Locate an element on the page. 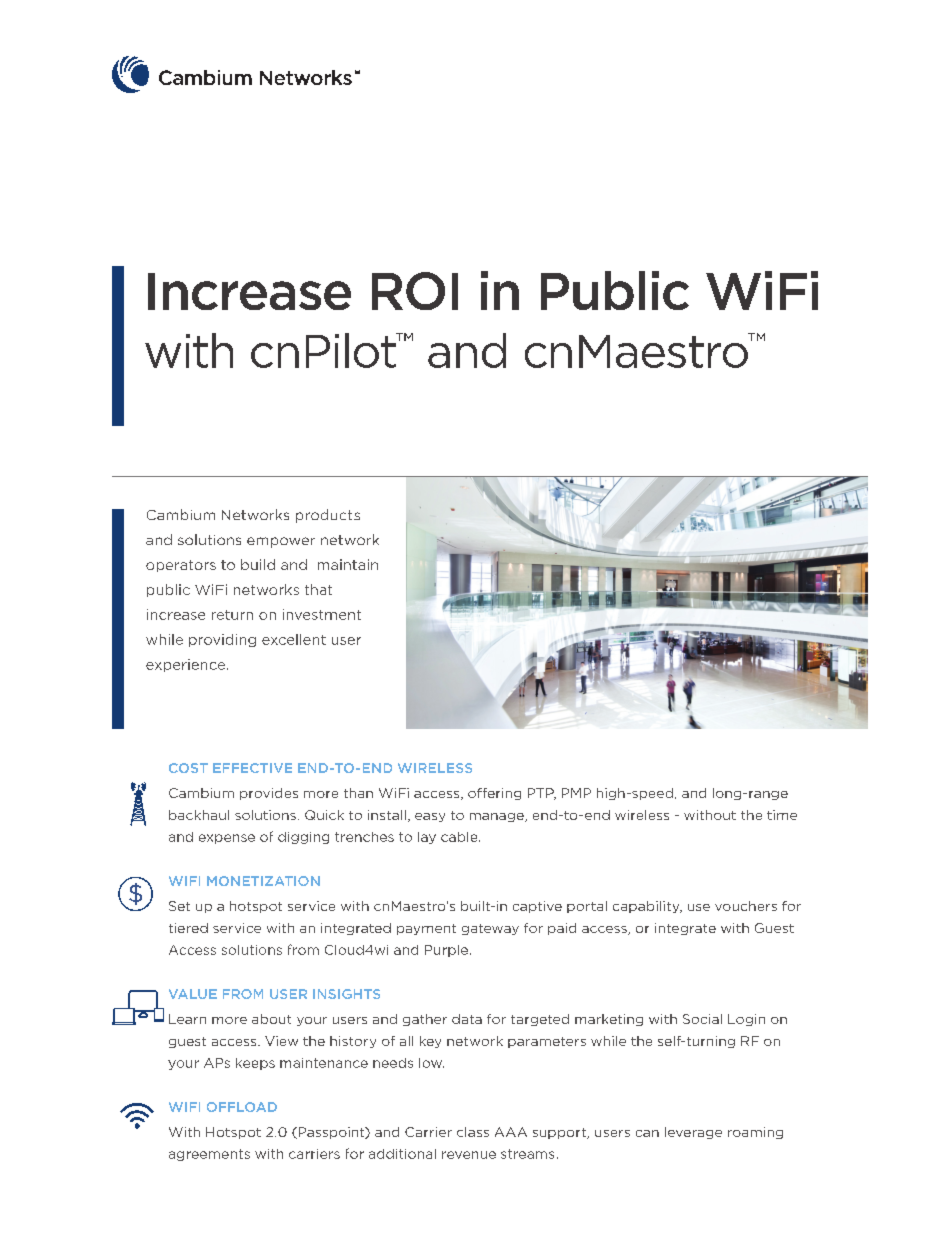  empower is located at coordinates (281, 542).
